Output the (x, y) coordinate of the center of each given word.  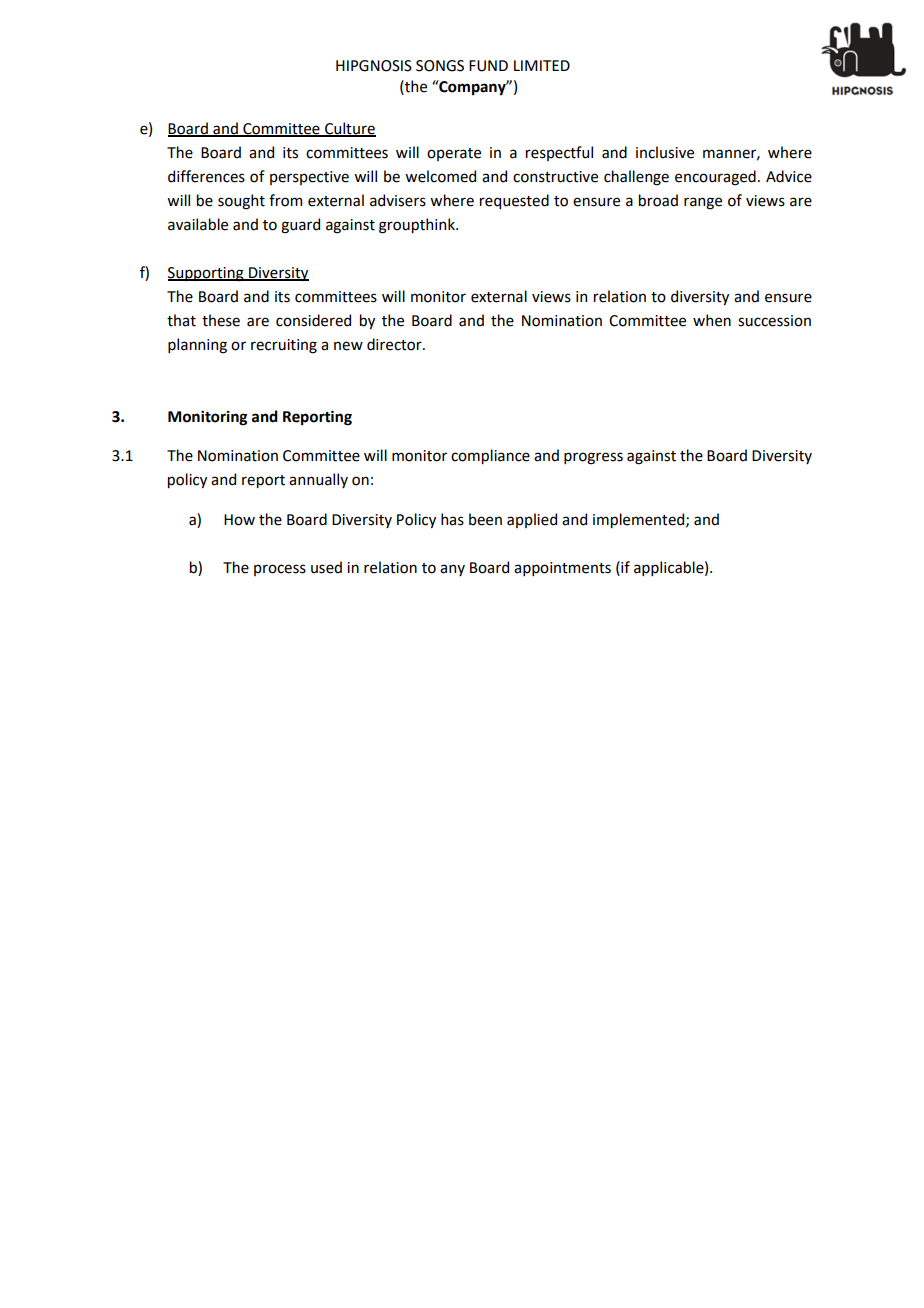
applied (532, 520)
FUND (488, 66)
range (703, 203)
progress (593, 458)
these (221, 320)
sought (241, 202)
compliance (490, 456)
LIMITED (542, 65)
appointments (562, 569)
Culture (349, 129)
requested (514, 201)
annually (318, 480)
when (712, 320)
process (280, 570)
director (395, 344)
